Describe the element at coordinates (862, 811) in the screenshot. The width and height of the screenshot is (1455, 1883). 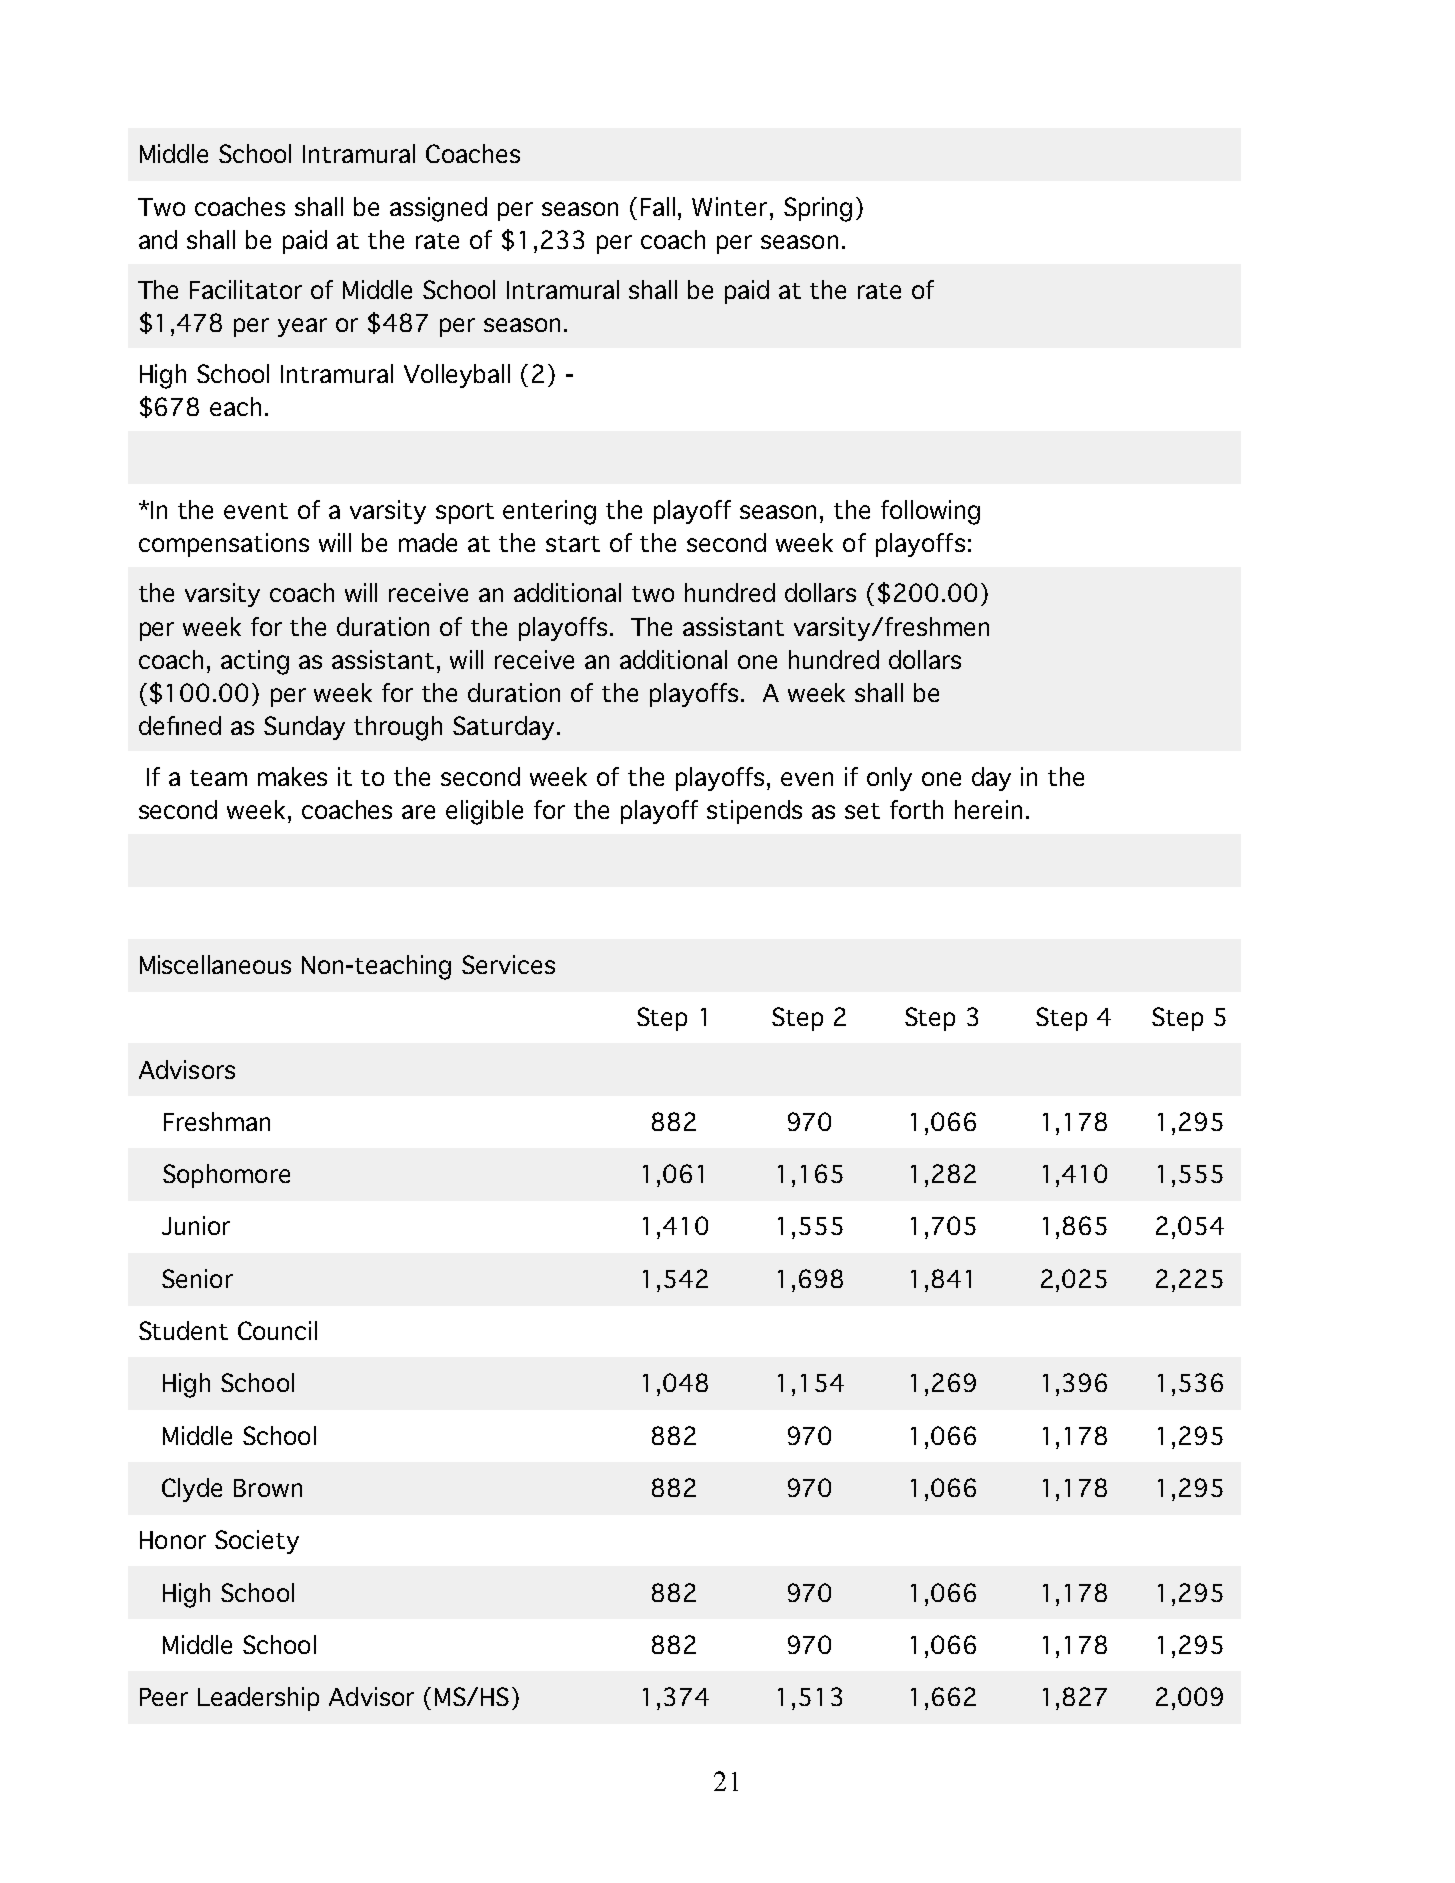
I see `set` at that location.
